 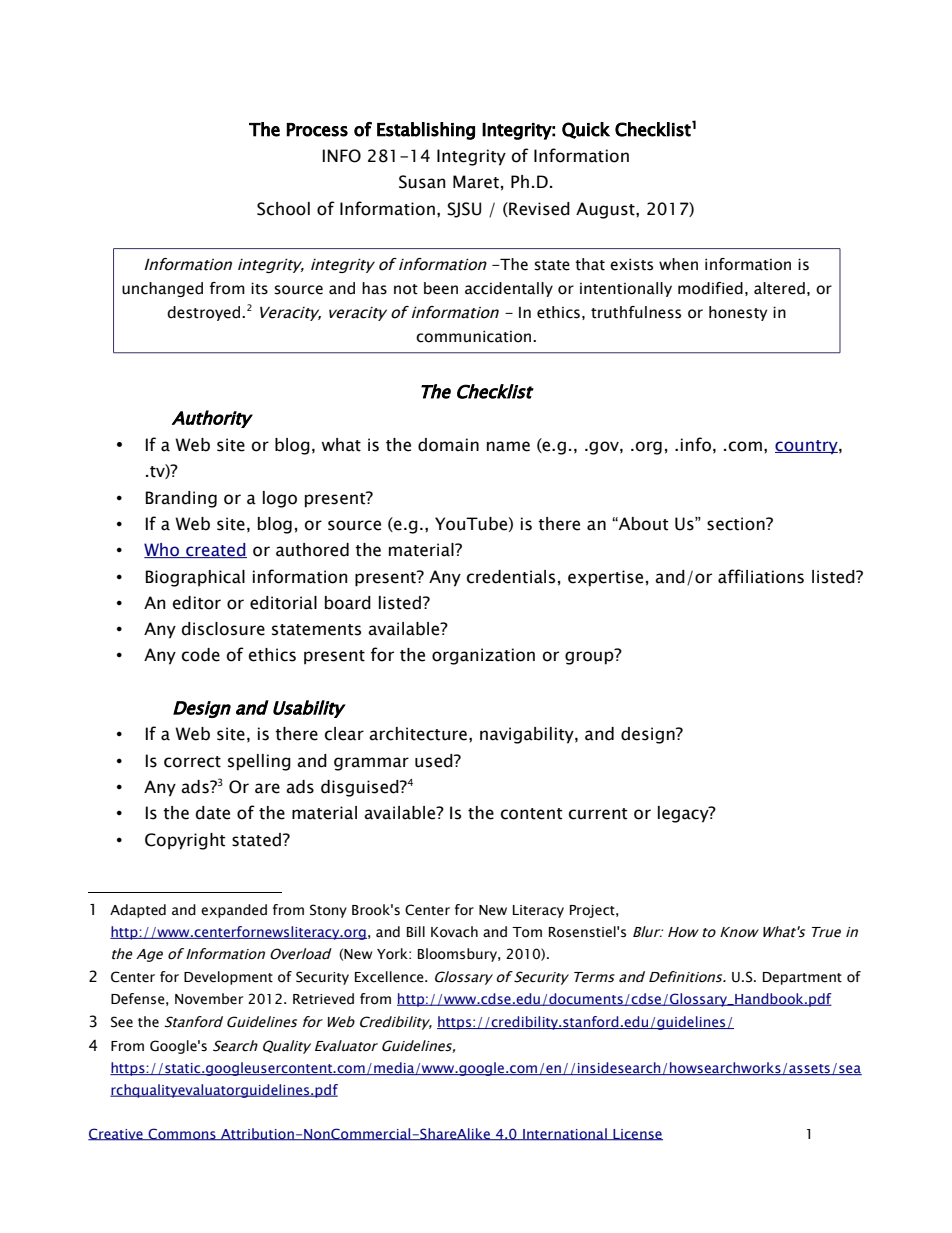 I want to click on Commons, so click(x=182, y=1134).
